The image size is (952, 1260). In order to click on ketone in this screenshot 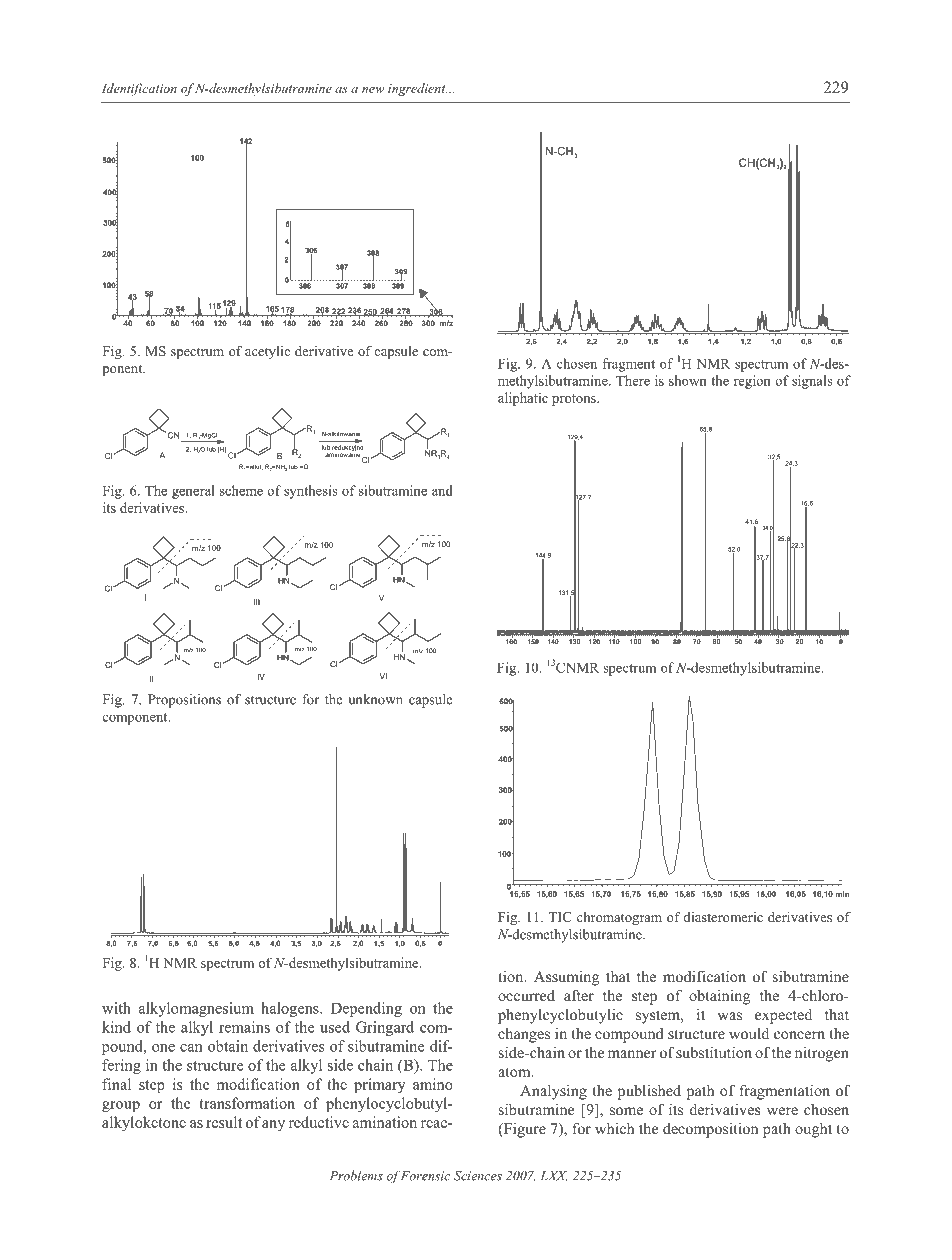, I will do `click(164, 1122)`.
